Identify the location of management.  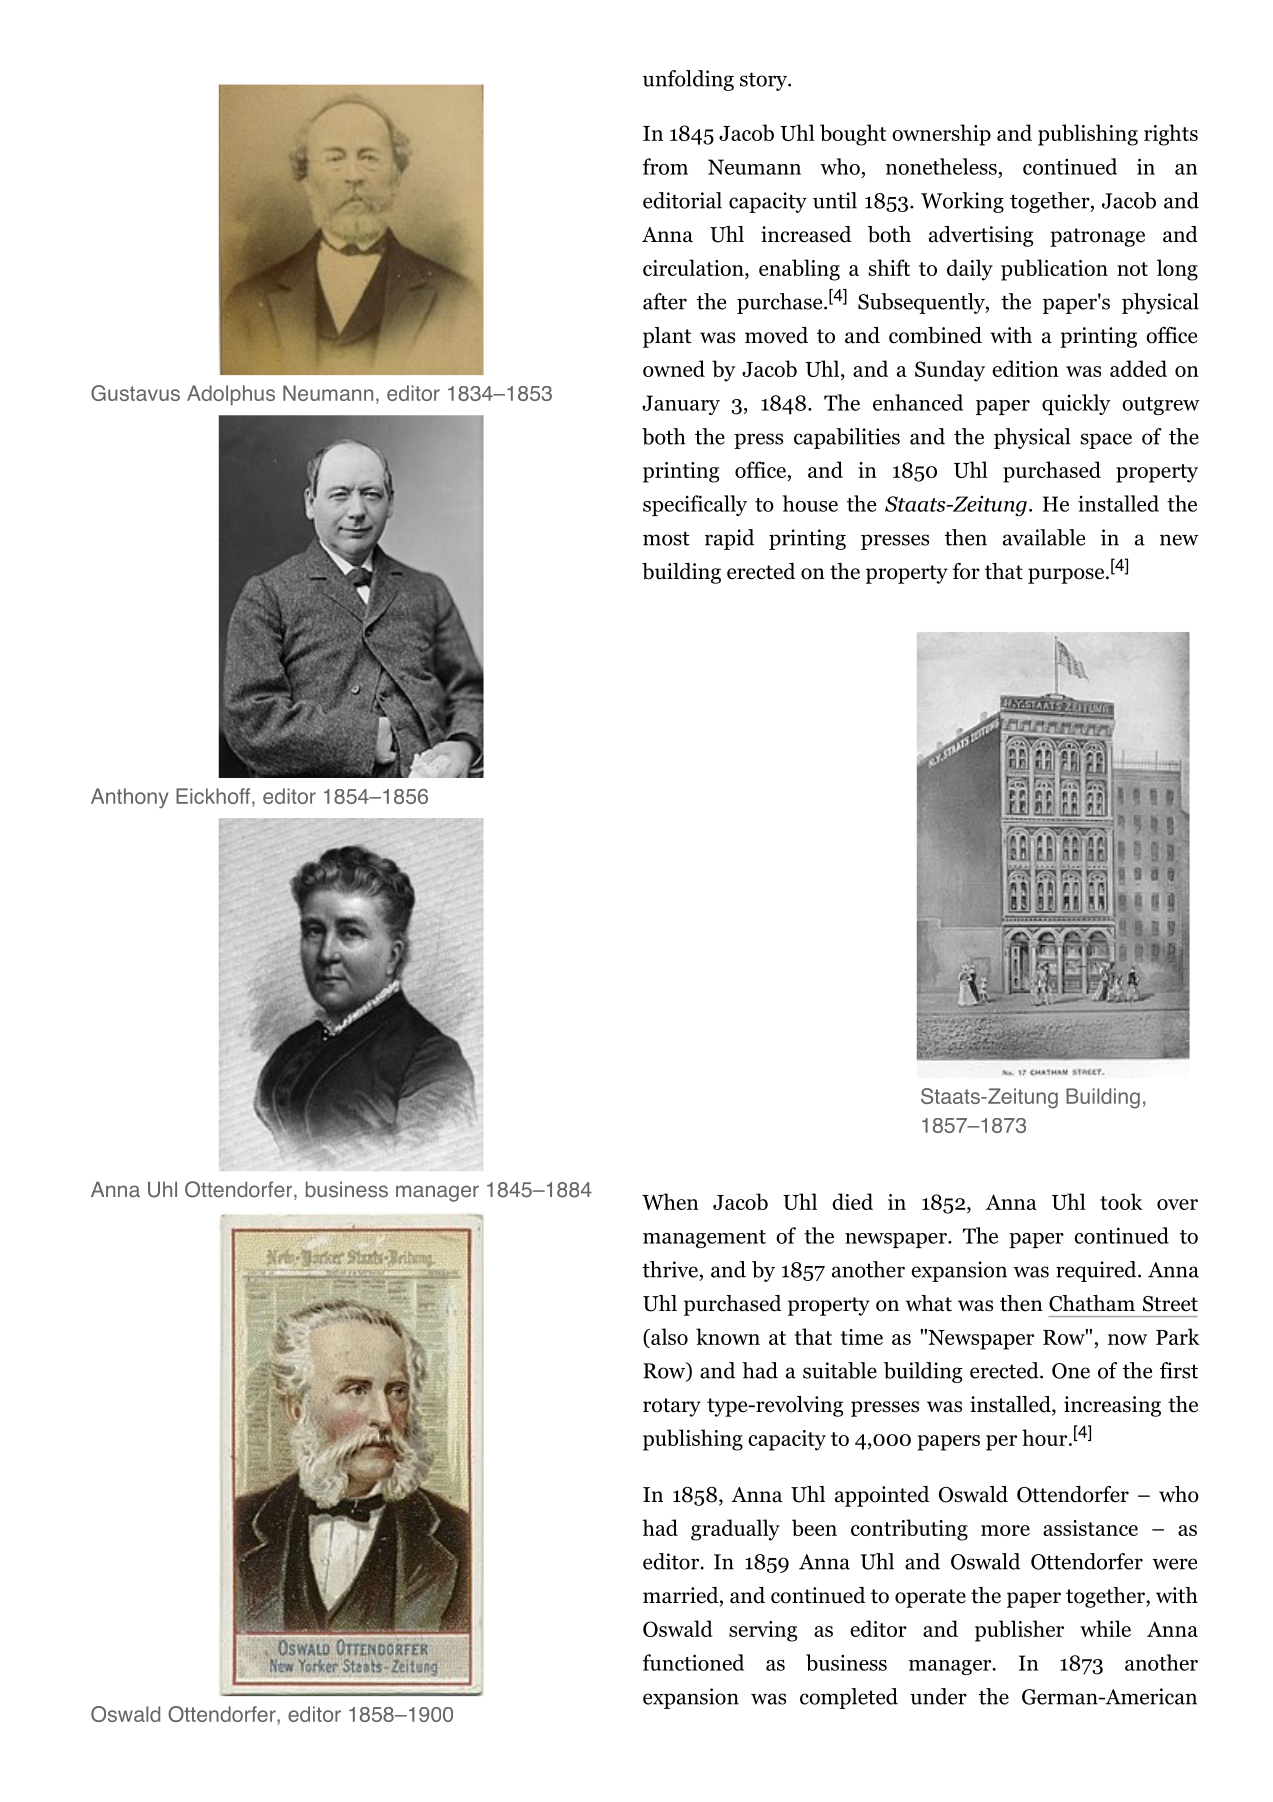
(704, 1239).
